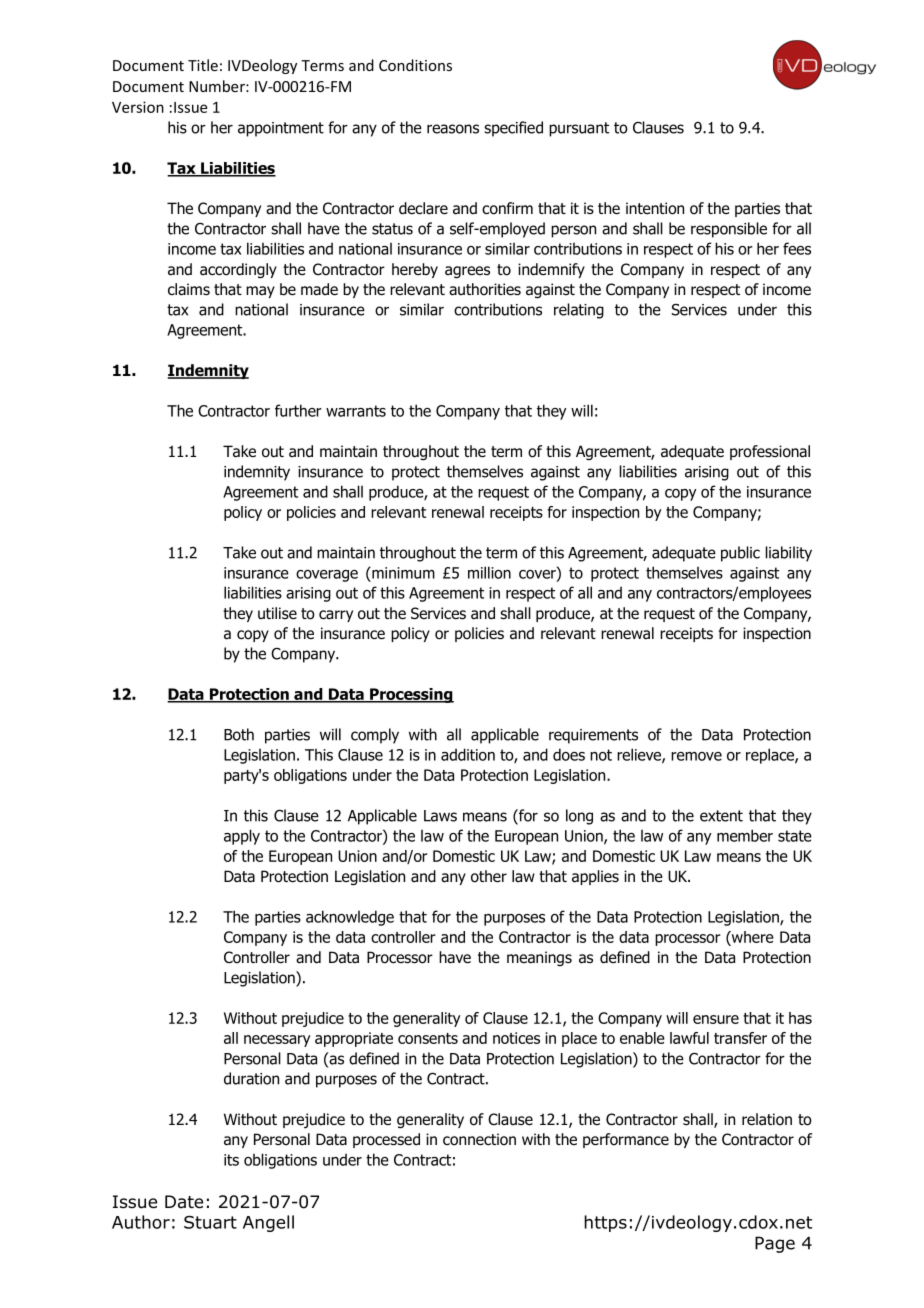 This image has height=1308, width=924. I want to click on Title, so click(203, 65).
